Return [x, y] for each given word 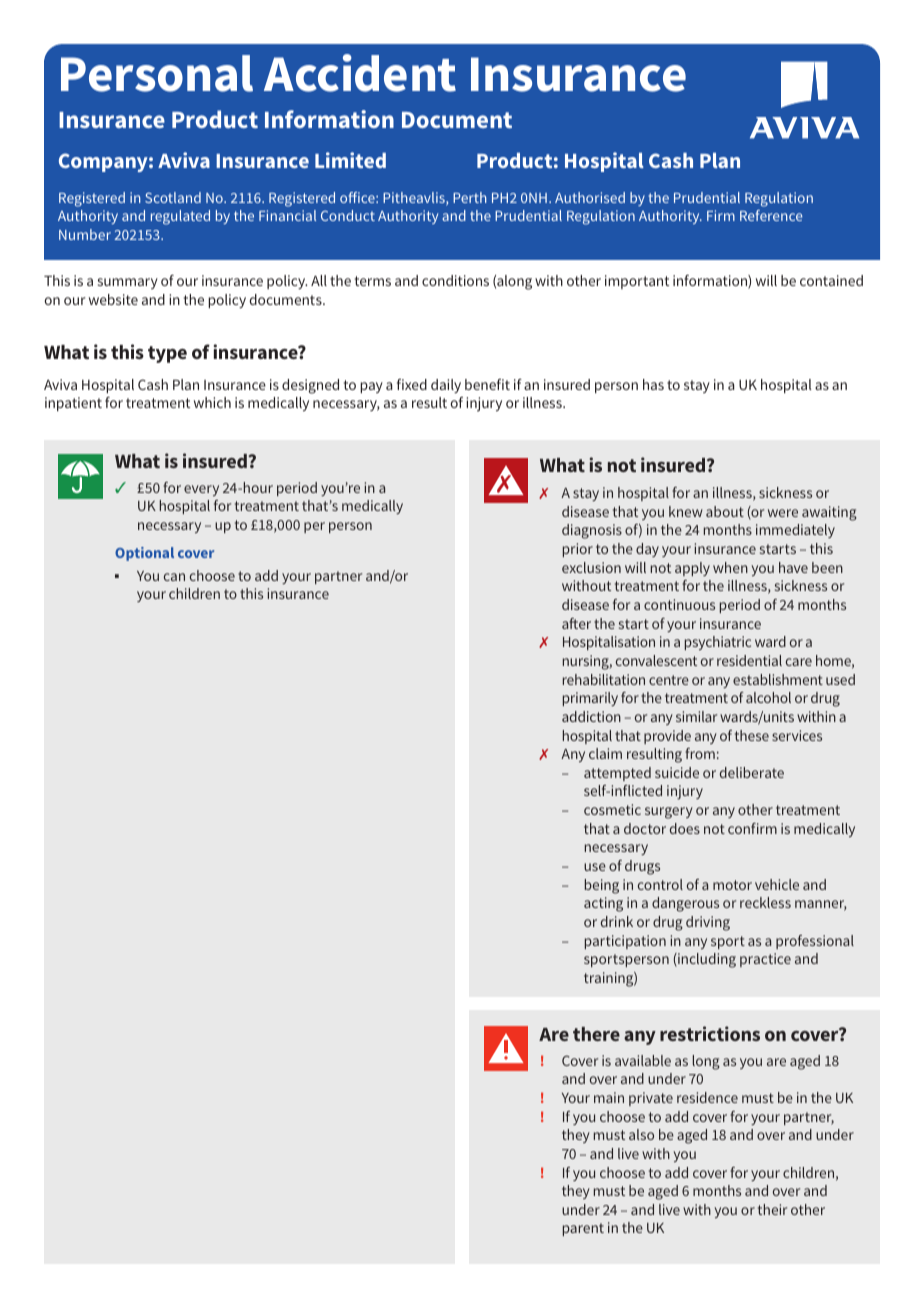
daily [446, 386]
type [167, 354]
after [576, 623]
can [174, 577]
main [609, 1097]
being [602, 886]
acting [603, 904]
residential [749, 660]
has [653, 384]
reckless [765, 902]
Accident [360, 73]
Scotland [173, 197]
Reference [771, 215]
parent [583, 1229]
